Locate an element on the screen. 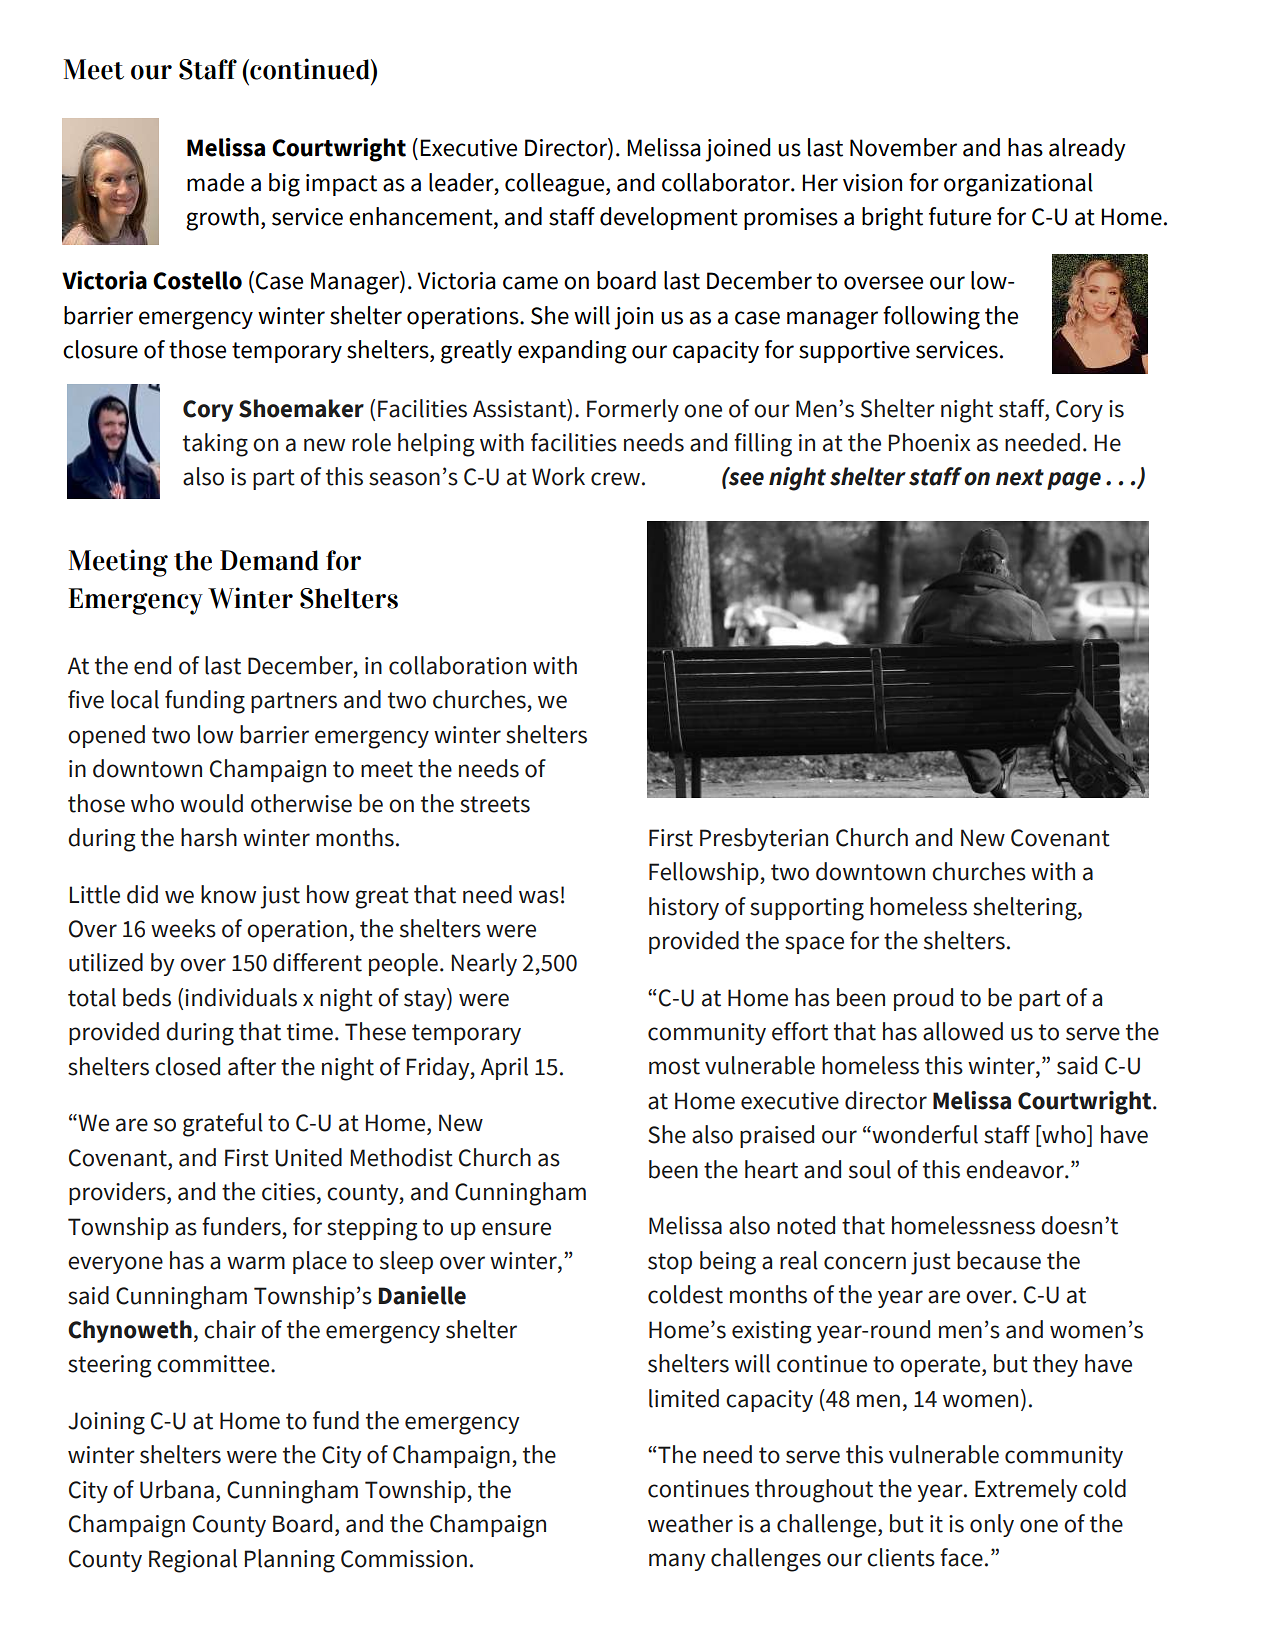 This screenshot has width=1265, height=1637. colleague is located at coordinates (556, 185).
